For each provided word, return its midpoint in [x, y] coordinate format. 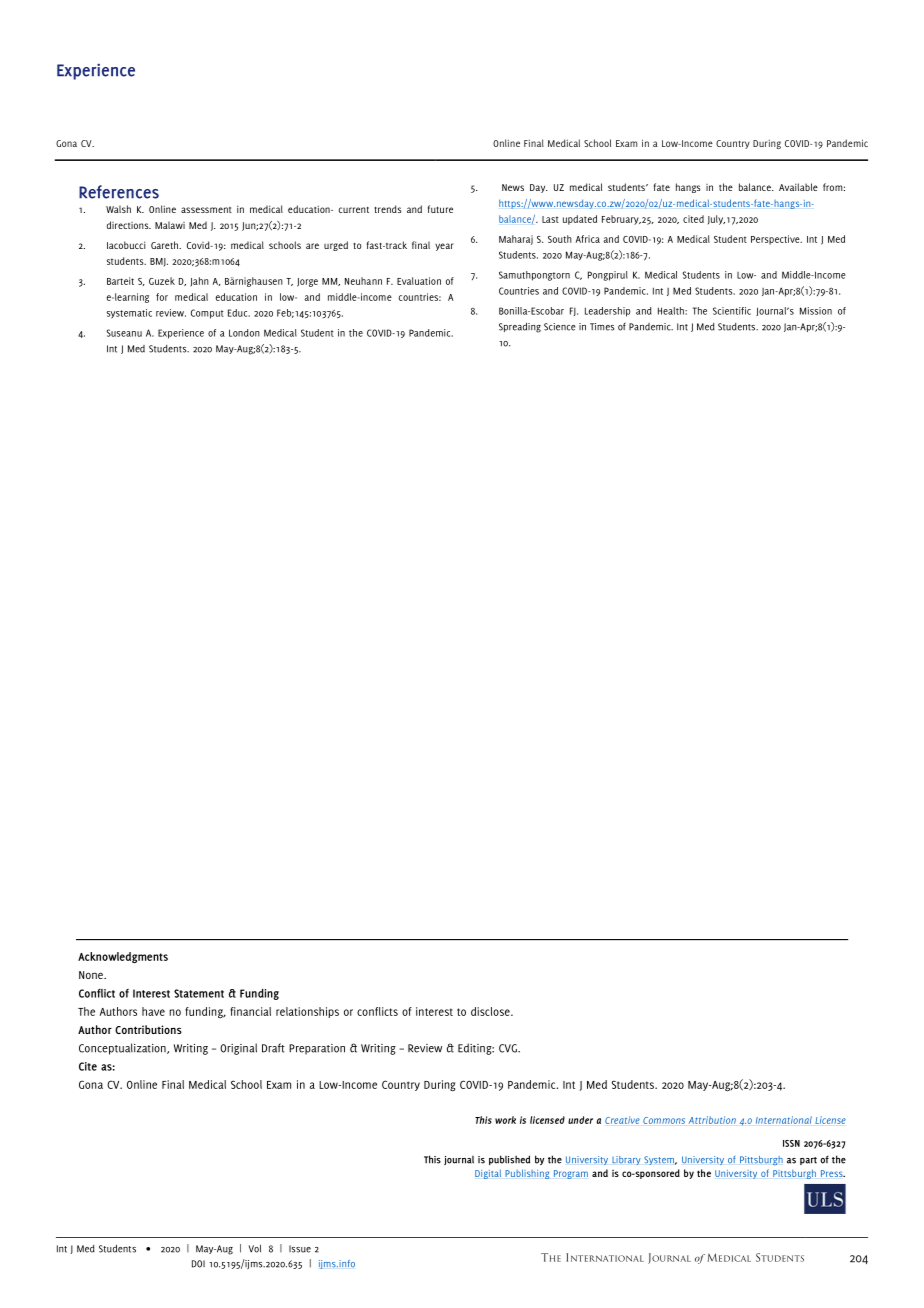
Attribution [712, 1120]
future [440, 209]
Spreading [520, 327]
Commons [664, 1120]
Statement [199, 993]
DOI [198, 1264]
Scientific [732, 311]
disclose [491, 1011]
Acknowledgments [123, 957]
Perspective [776, 240]
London [244, 333]
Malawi [170, 225]
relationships [307, 1012]
